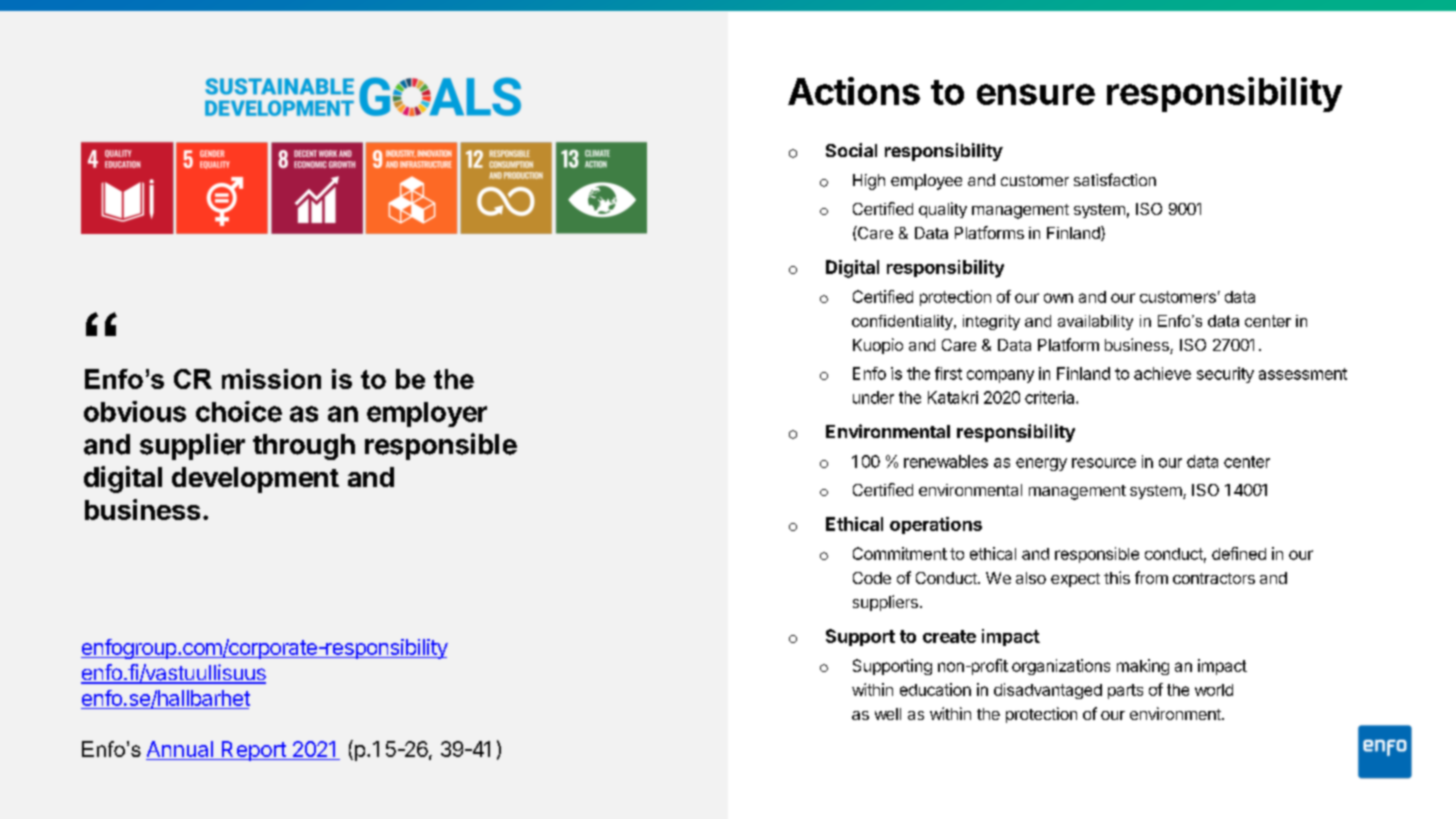 The image size is (1456, 819). I want to click on parts, so click(1125, 691).
